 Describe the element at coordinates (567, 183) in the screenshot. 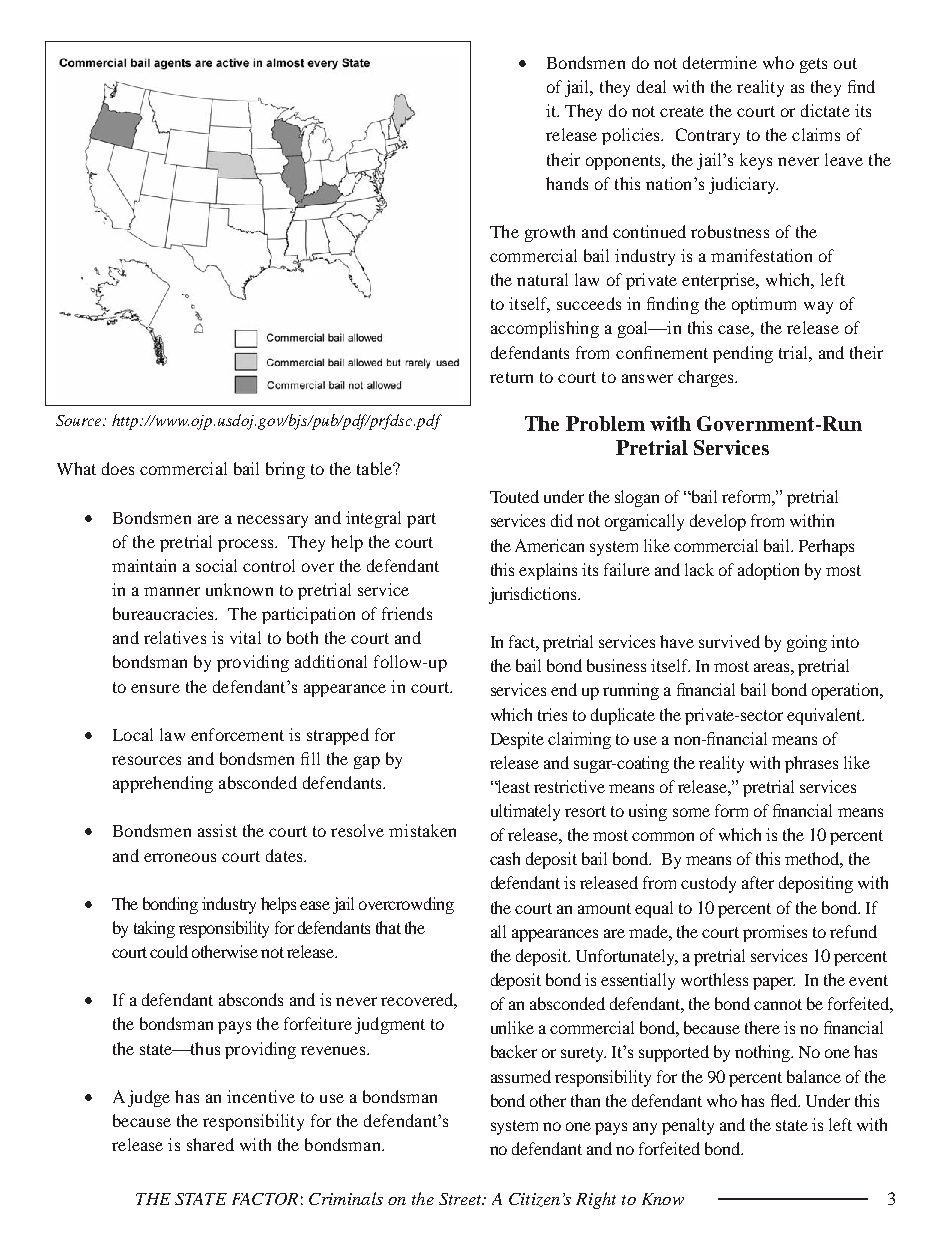

I see `hands` at that location.
